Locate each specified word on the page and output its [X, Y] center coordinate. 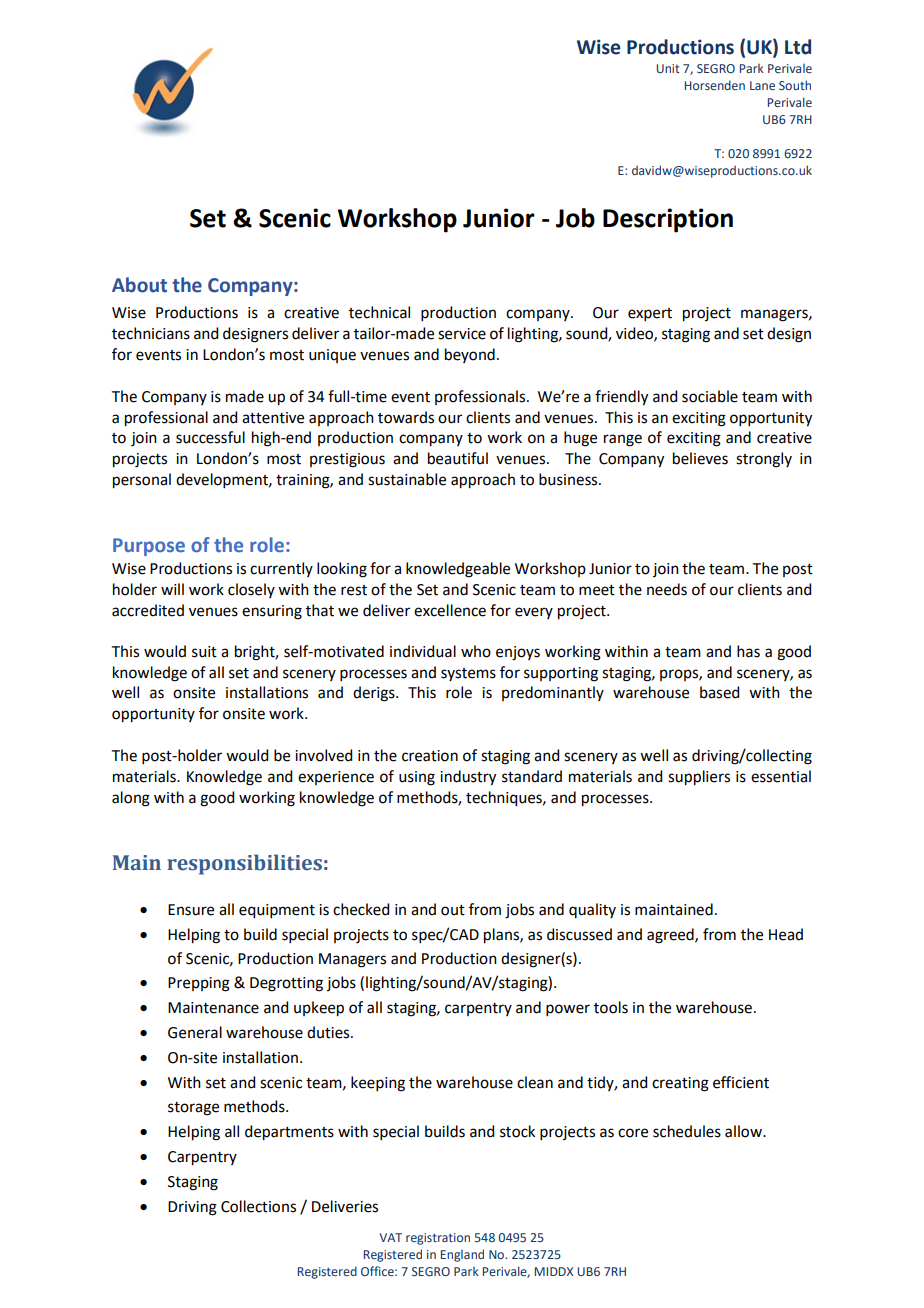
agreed [671, 936]
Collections [258, 1206]
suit [204, 652]
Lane [762, 85]
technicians [151, 333]
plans [502, 936]
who [476, 651]
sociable [710, 396]
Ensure [191, 910]
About [139, 285]
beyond [470, 355]
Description [668, 220]
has [748, 651]
